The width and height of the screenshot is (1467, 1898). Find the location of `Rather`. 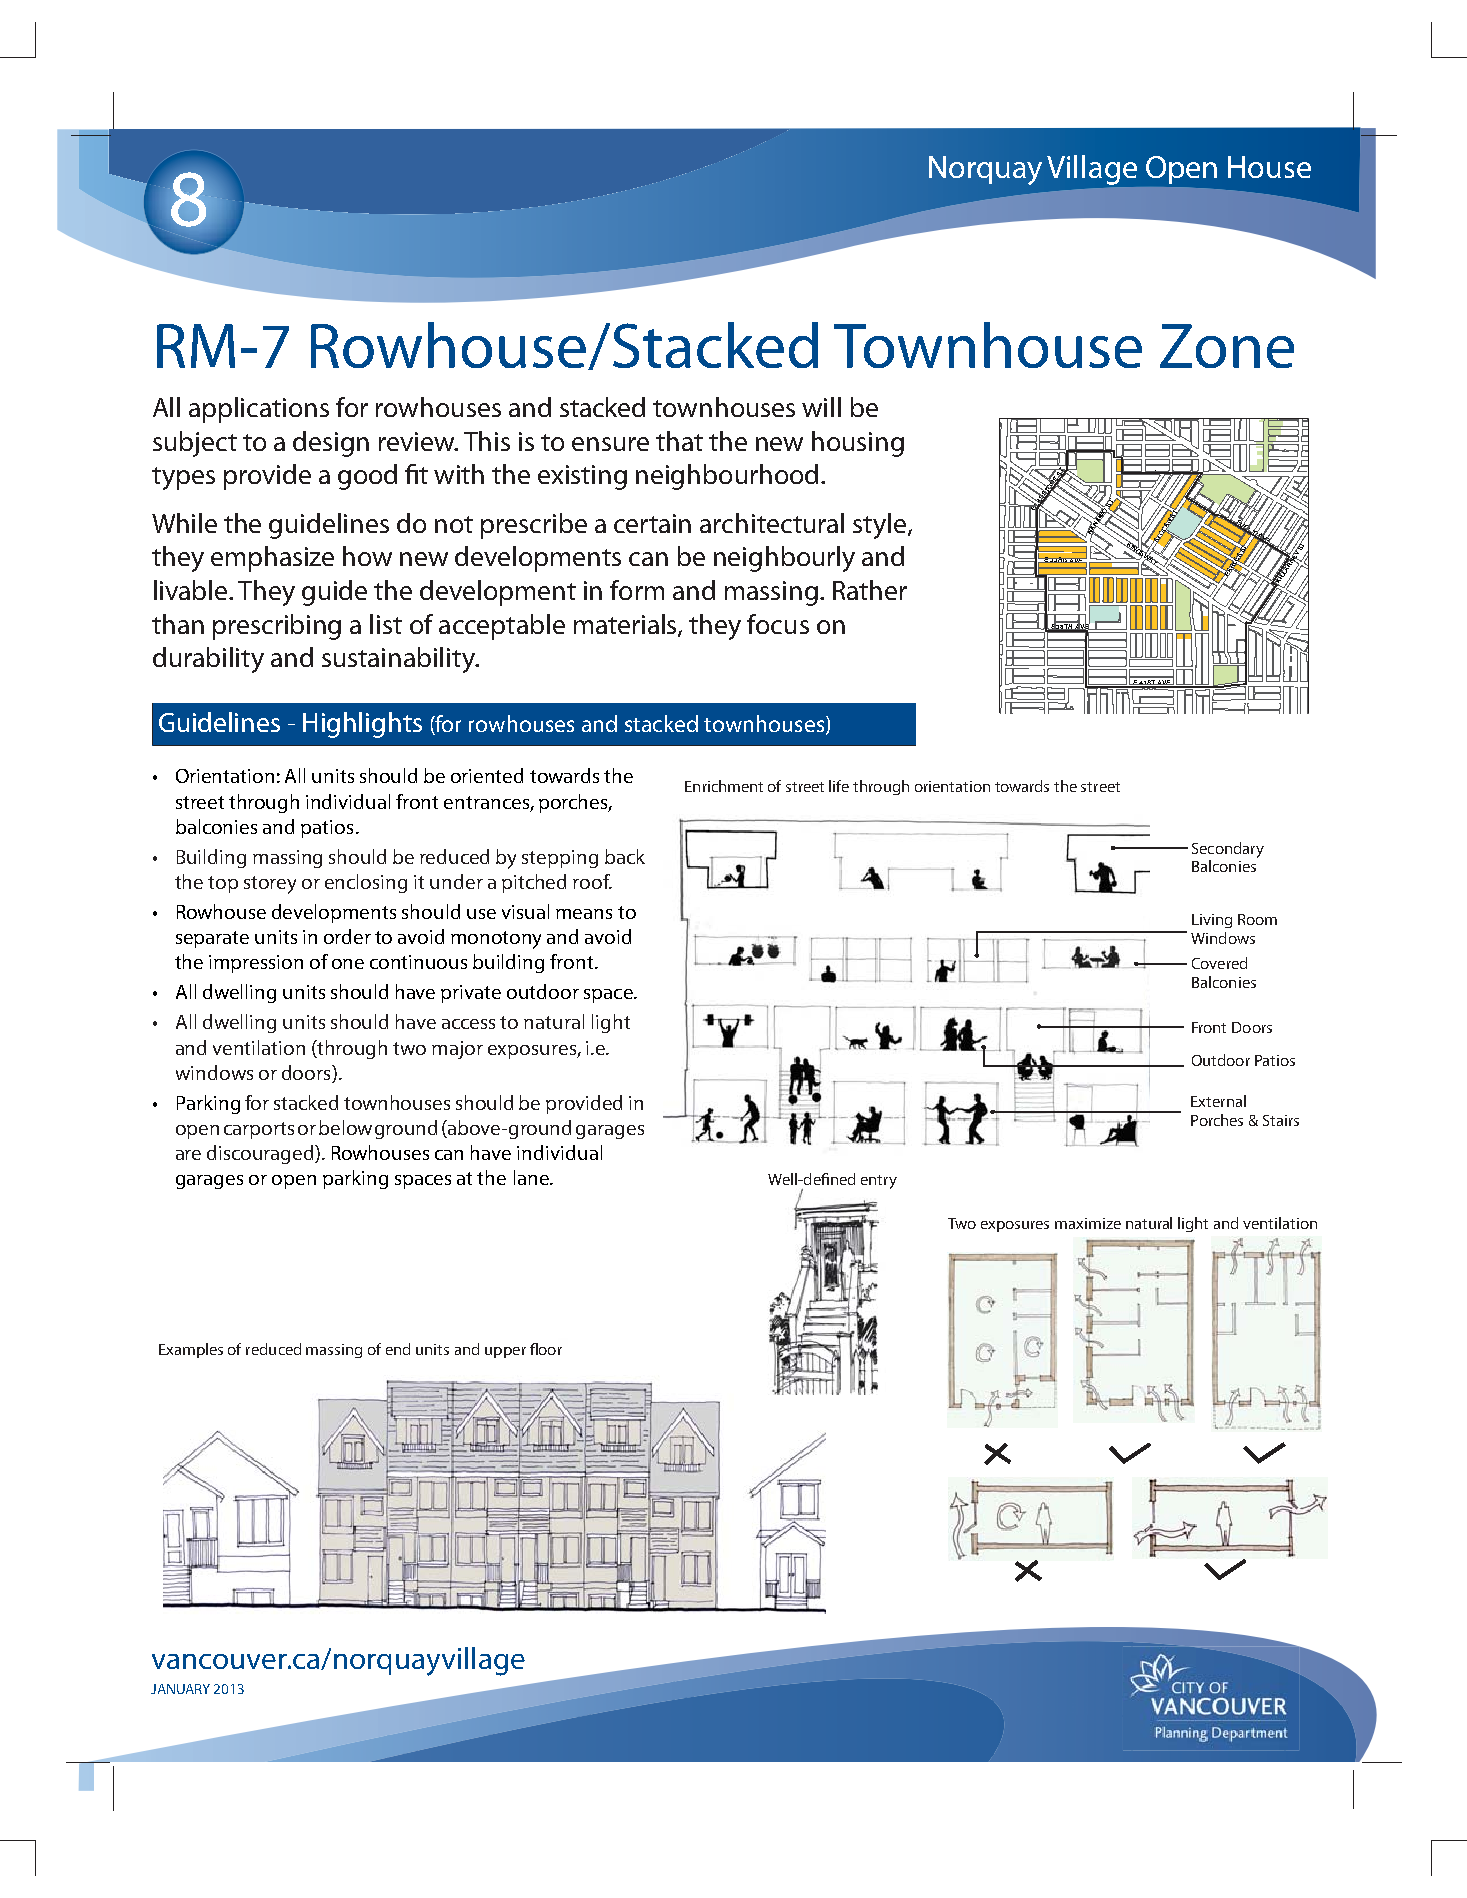

Rather is located at coordinates (870, 590).
